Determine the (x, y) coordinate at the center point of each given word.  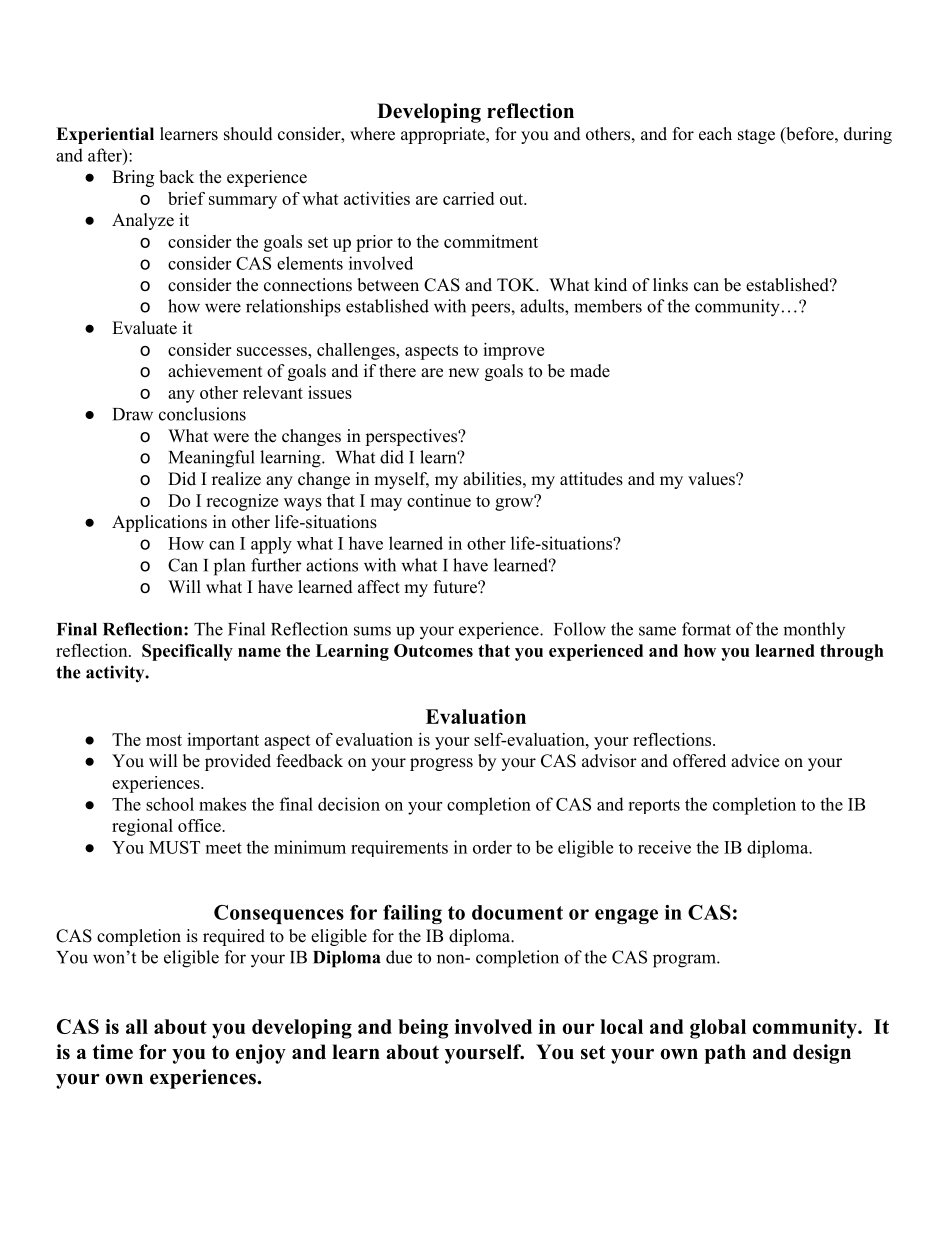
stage (756, 136)
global (718, 1029)
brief (186, 198)
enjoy (261, 1054)
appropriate (444, 135)
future (456, 587)
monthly (814, 630)
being (423, 1029)
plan (229, 567)
